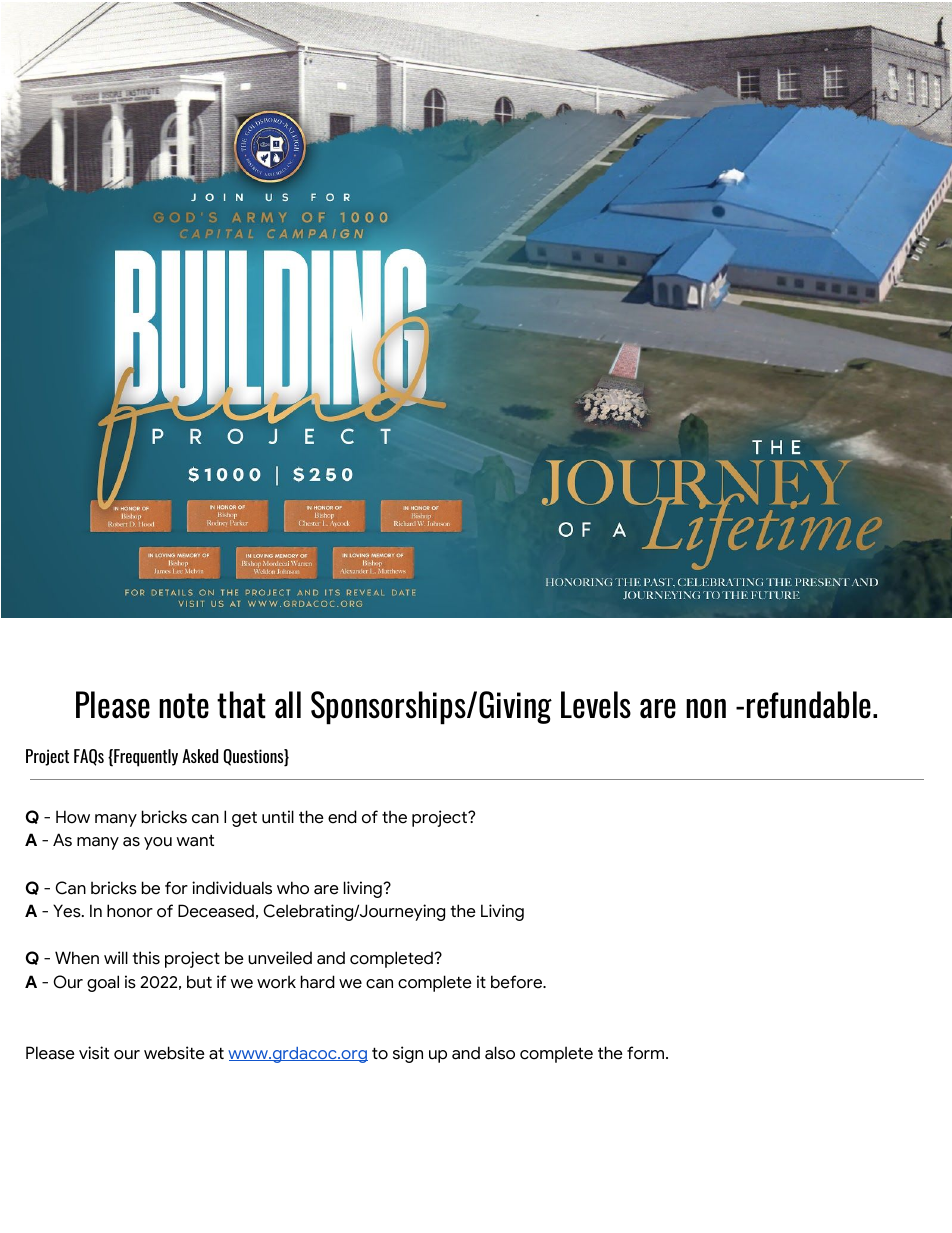  Describe the element at coordinates (232, 888) in the image. I see `individuals` at that location.
